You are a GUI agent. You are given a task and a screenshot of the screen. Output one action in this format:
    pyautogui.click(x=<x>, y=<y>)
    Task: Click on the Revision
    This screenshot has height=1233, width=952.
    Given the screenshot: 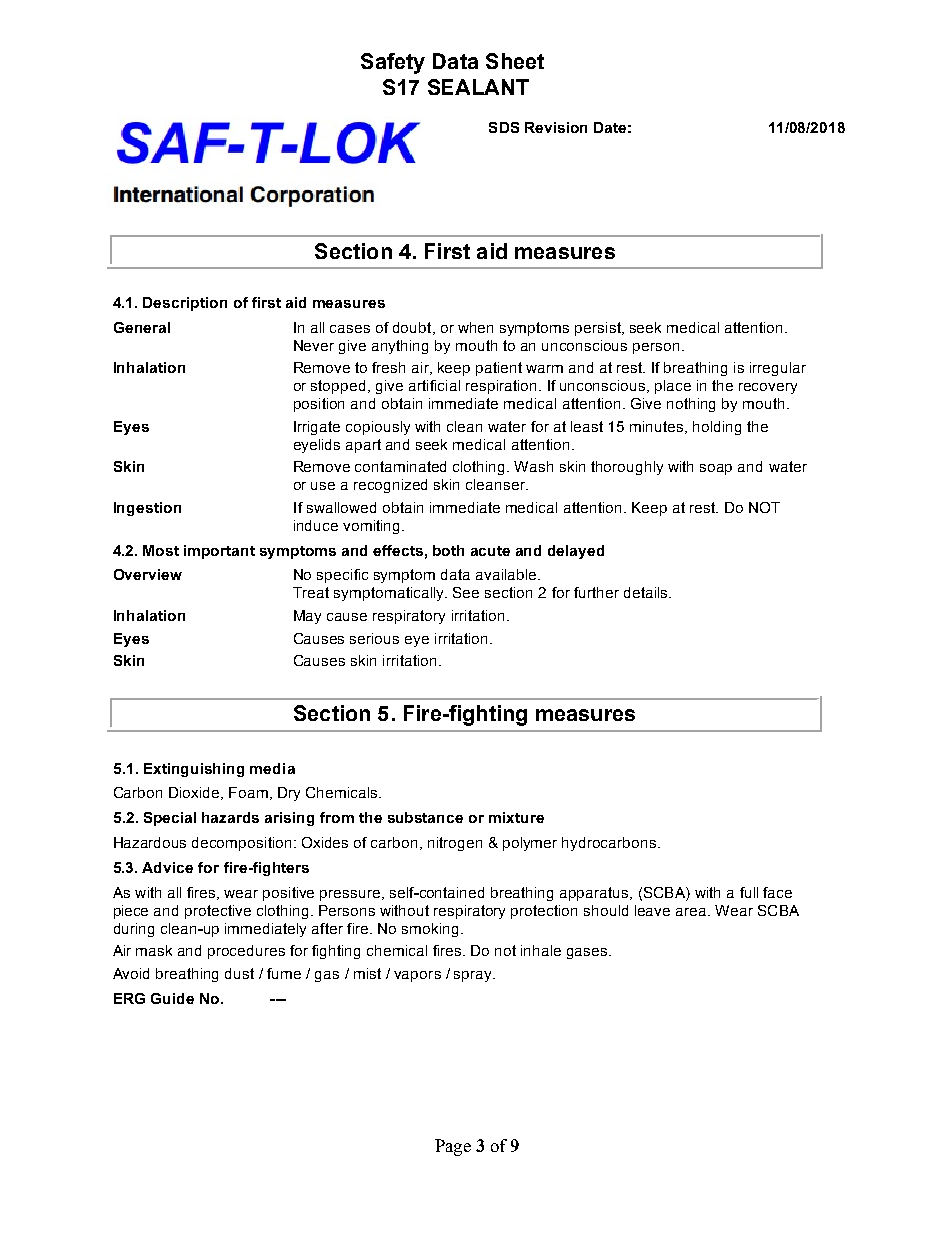 What is the action you would take?
    pyautogui.click(x=556, y=127)
